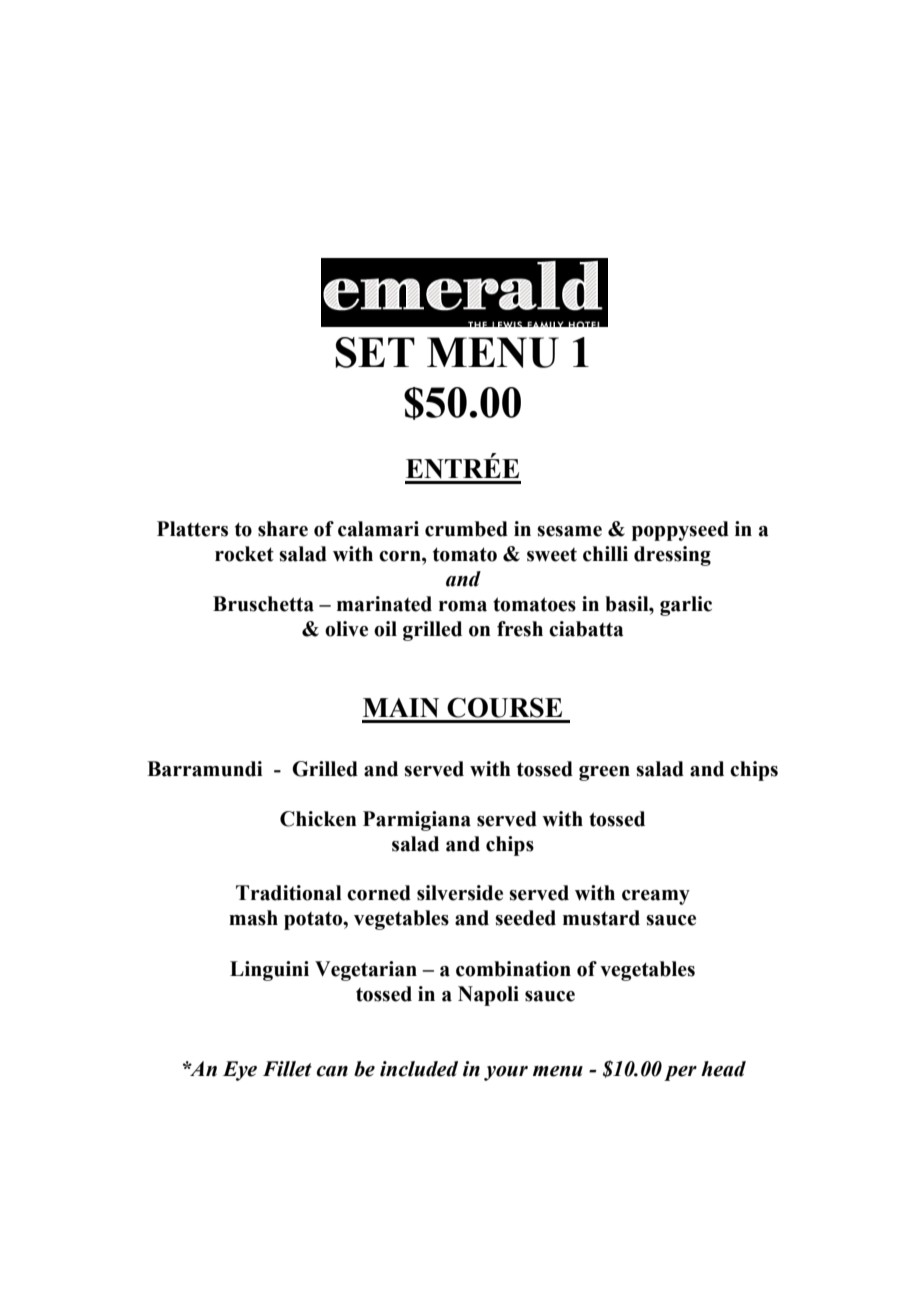 The image size is (924, 1308). I want to click on calamari, so click(378, 529).
